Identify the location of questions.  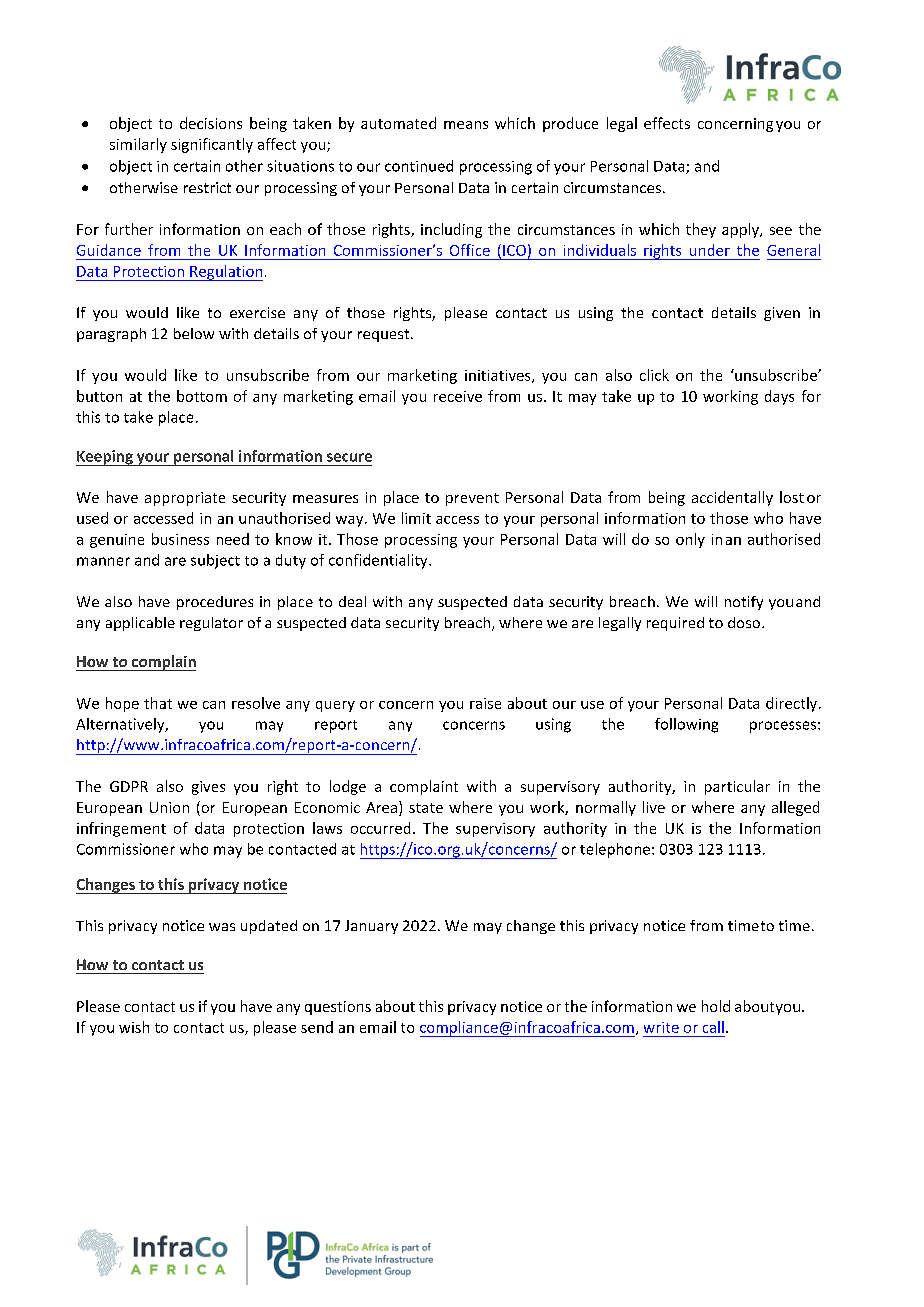
(338, 1008).
